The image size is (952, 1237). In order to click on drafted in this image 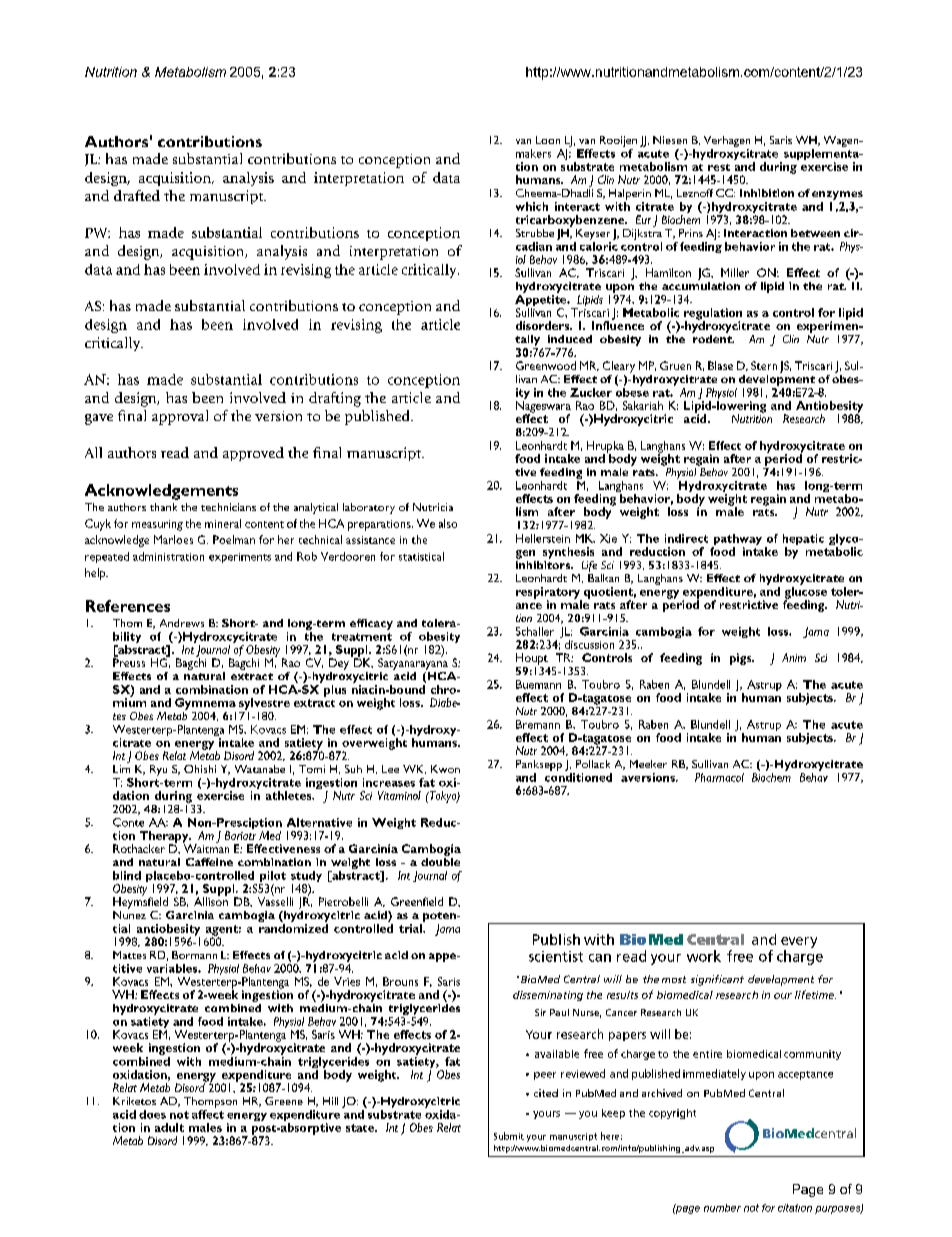, I will do `click(137, 195)`.
